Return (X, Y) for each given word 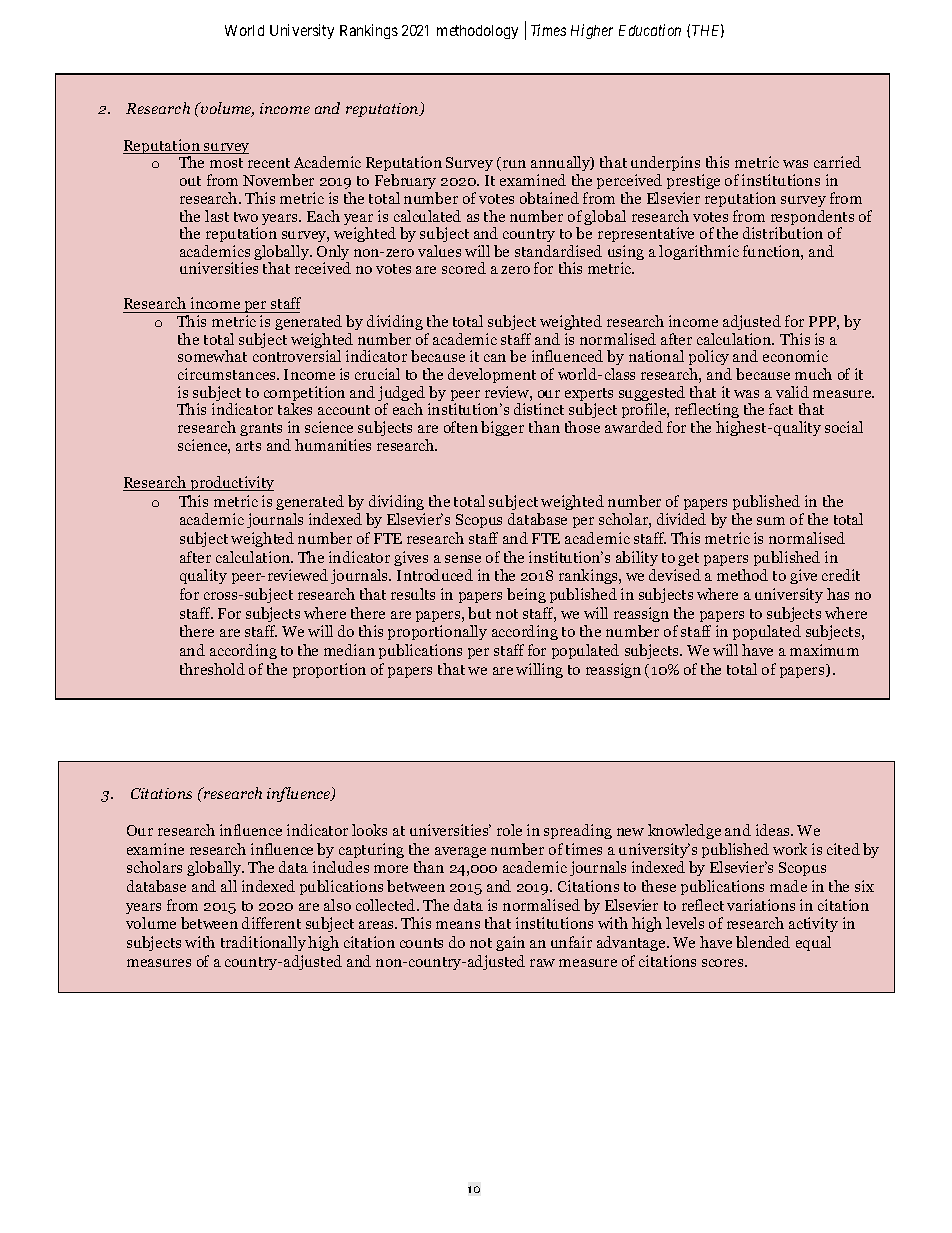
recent (269, 163)
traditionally (263, 943)
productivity (231, 483)
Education (650, 30)
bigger (502, 428)
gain (510, 943)
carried (837, 162)
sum (771, 521)
